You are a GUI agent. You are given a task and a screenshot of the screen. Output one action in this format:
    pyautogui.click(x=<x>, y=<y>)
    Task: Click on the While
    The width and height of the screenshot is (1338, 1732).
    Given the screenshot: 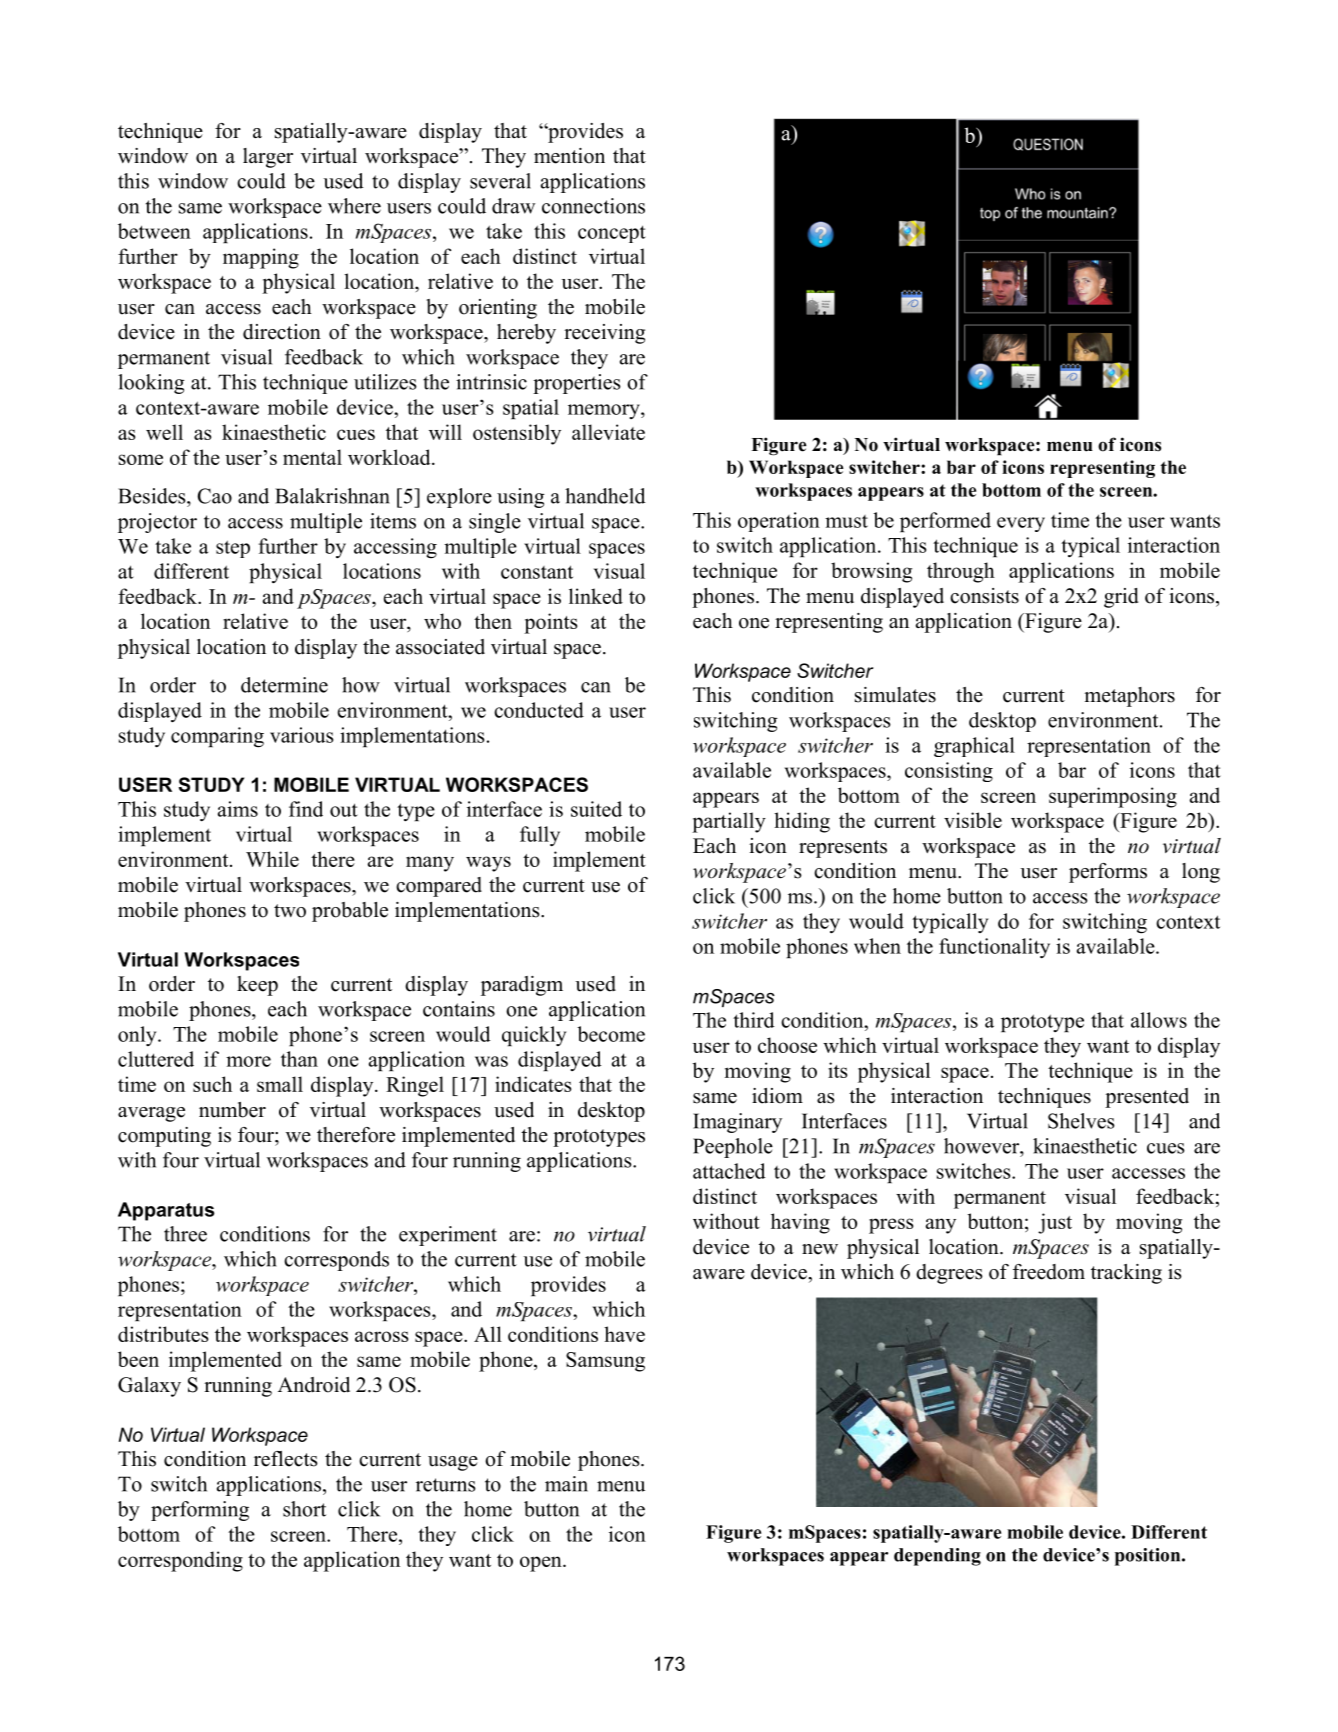 What is the action you would take?
    pyautogui.click(x=272, y=859)
